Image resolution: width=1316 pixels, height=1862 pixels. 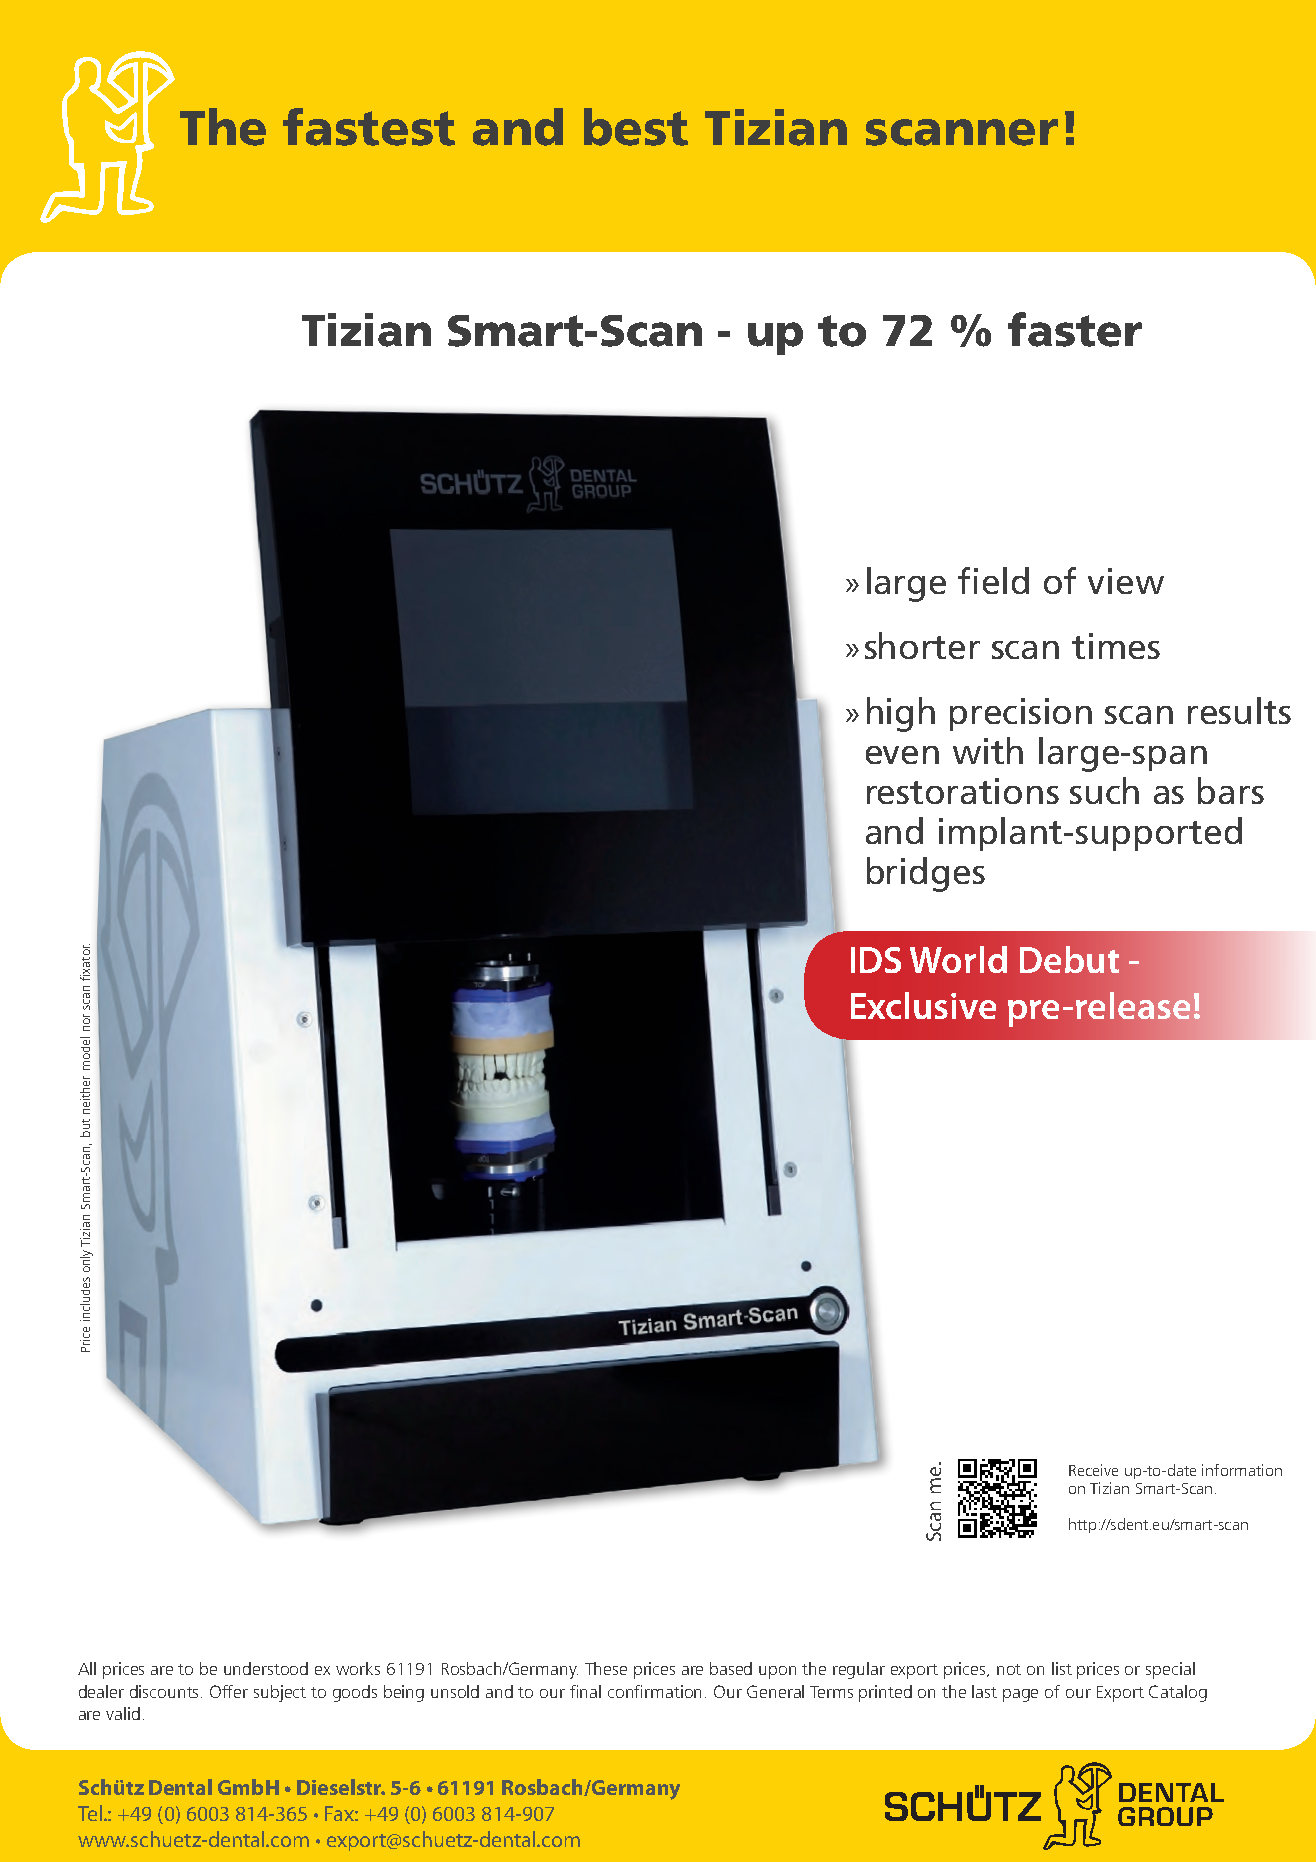 What do you see at coordinates (1126, 581) in the screenshot?
I see `view` at bounding box center [1126, 581].
